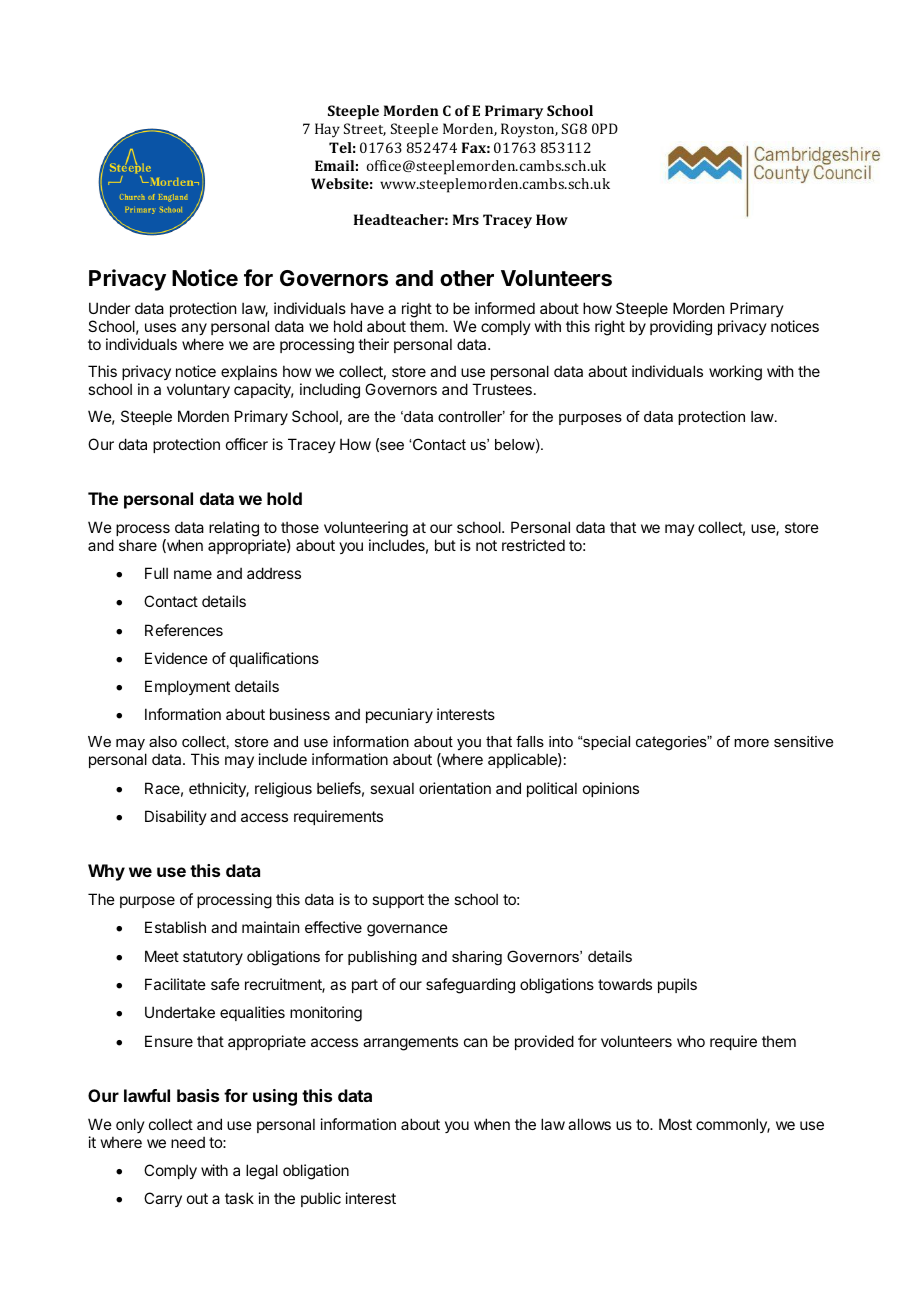  I want to click on Hay, so click(327, 130).
